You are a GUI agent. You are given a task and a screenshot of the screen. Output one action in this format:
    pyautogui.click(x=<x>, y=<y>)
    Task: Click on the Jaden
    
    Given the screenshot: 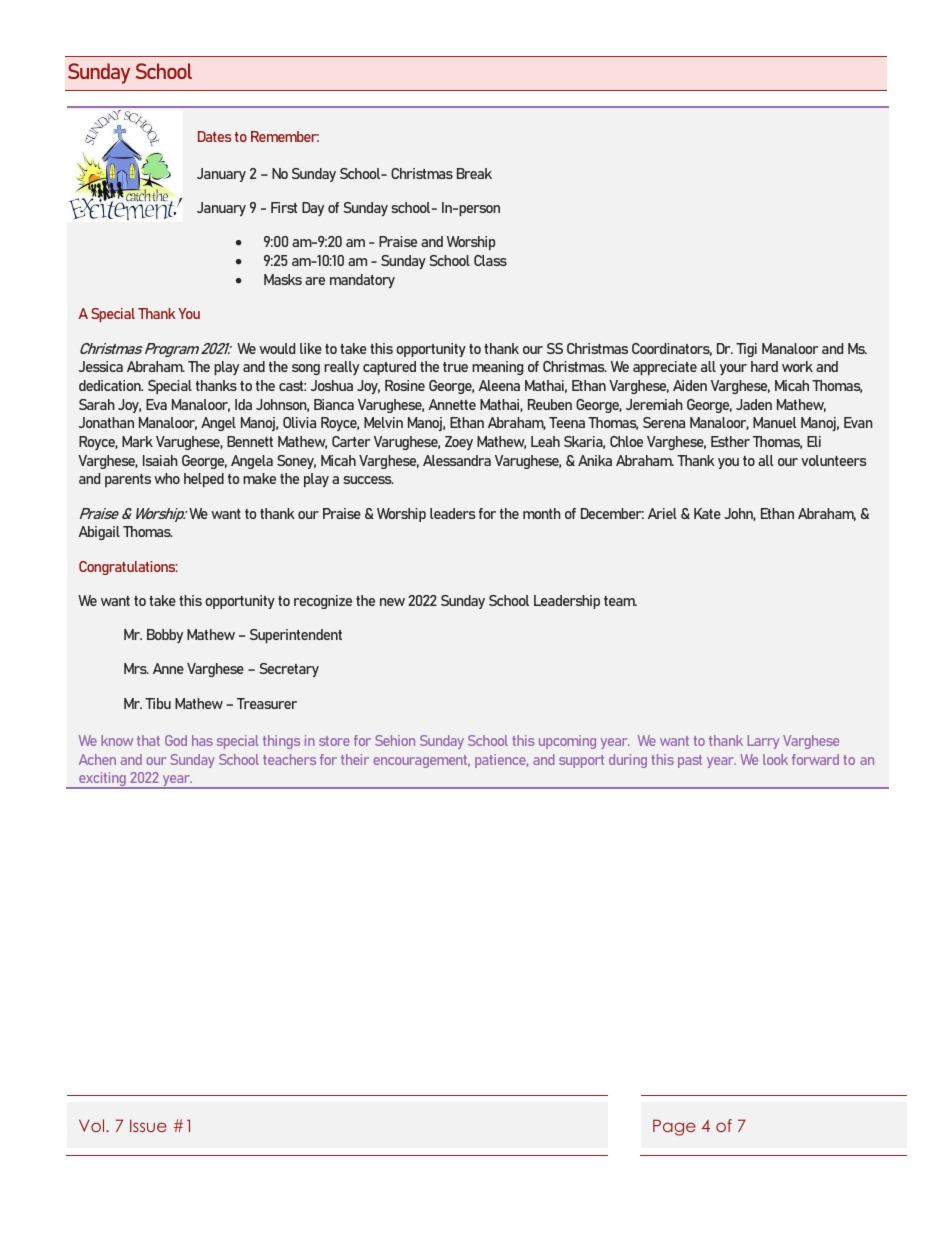 What is the action you would take?
    pyautogui.click(x=754, y=404)
